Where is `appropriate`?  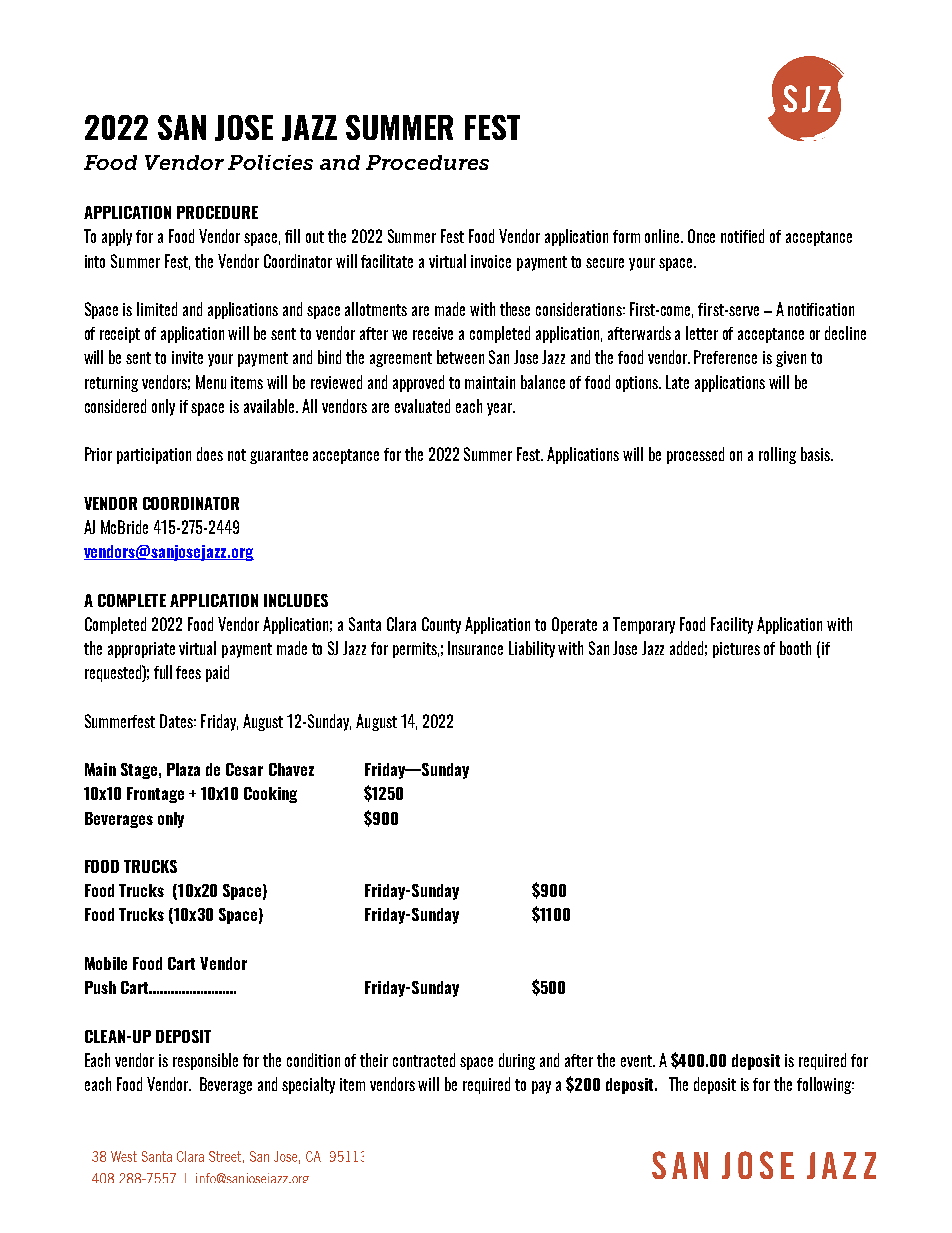
appropriate is located at coordinates (141, 650).
